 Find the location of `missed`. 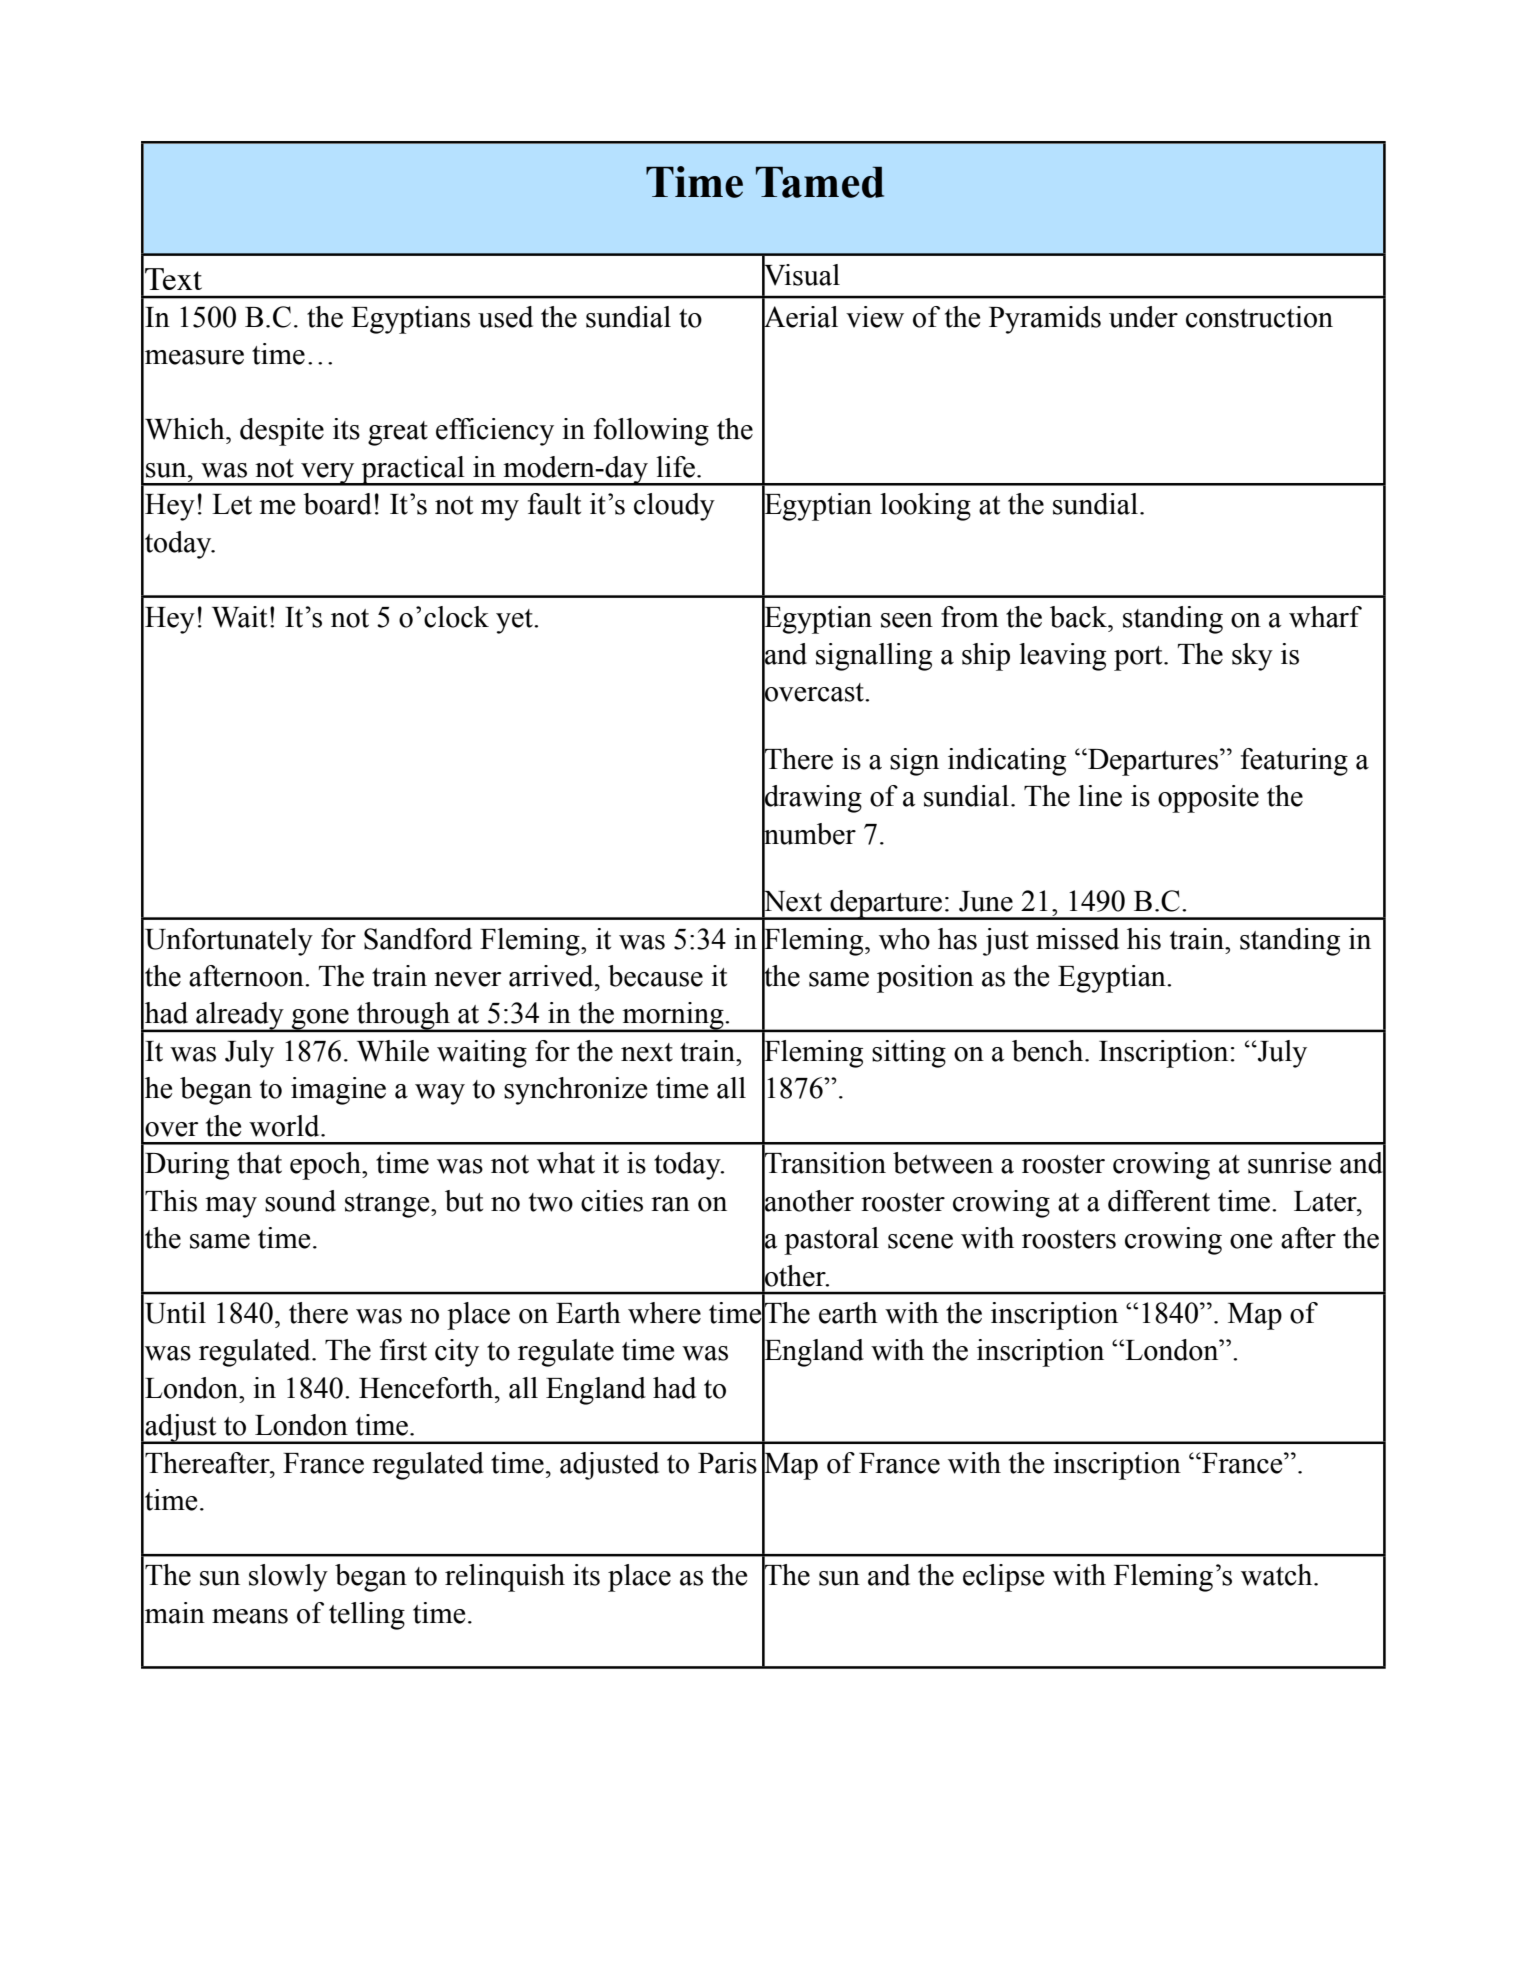

missed is located at coordinates (1077, 939).
